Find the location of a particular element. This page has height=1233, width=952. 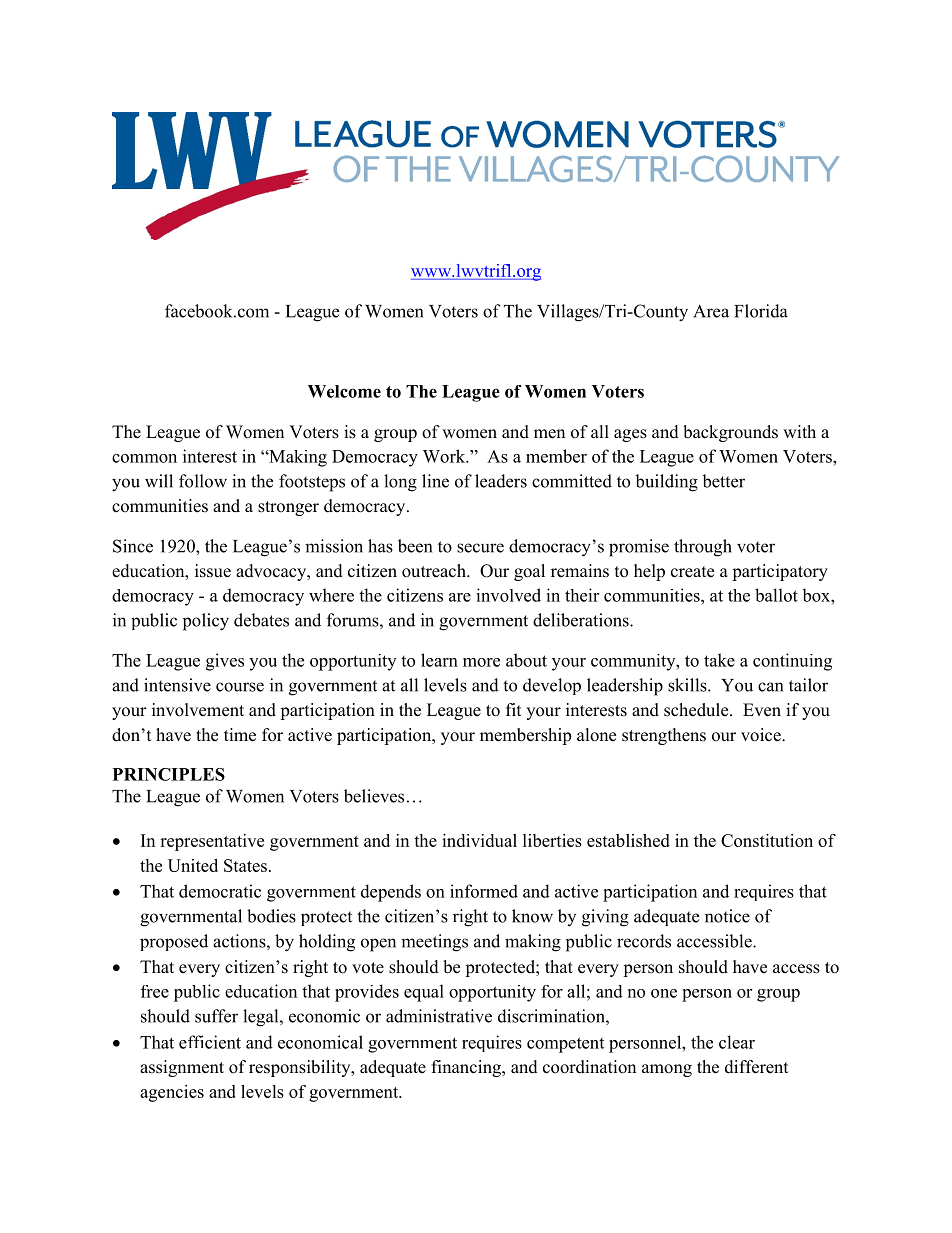

financing is located at coordinates (467, 1068).
